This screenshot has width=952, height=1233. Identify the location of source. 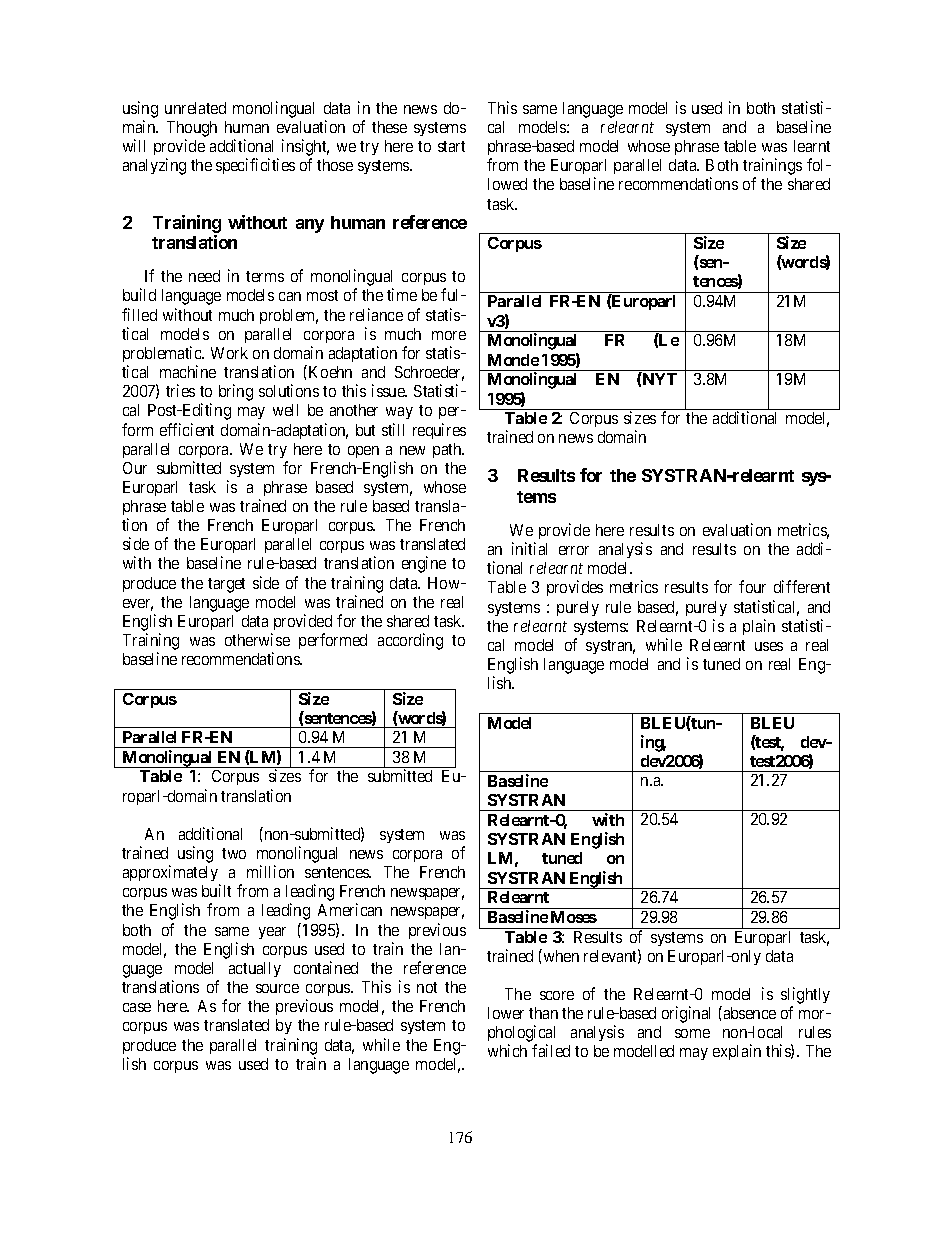
(277, 988).
